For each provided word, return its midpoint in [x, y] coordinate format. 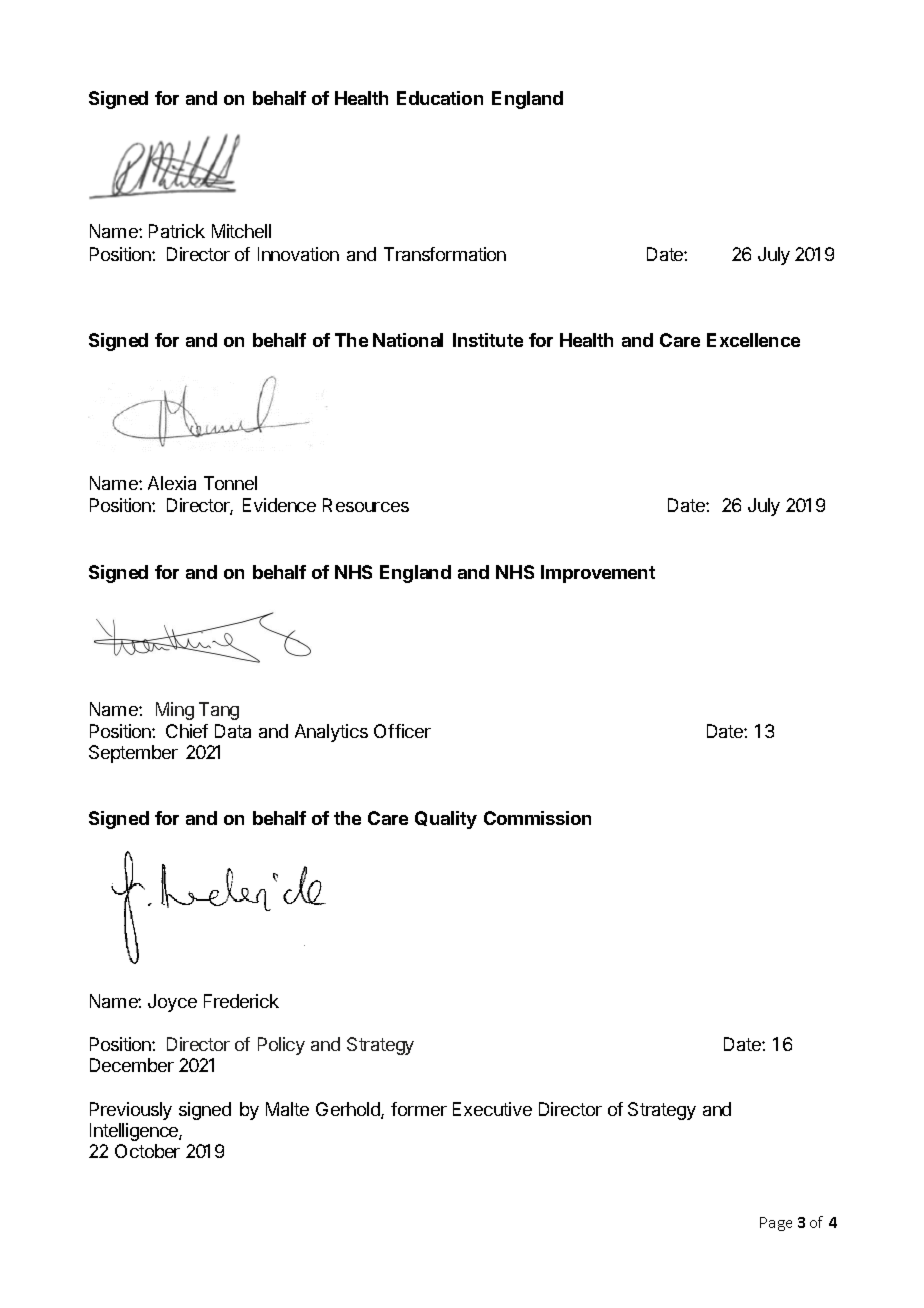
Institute [488, 340]
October [147, 1151]
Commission [537, 818]
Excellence [753, 340]
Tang [219, 711]
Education [440, 98]
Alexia [172, 483]
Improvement [598, 574]
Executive [492, 1109]
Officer [402, 731]
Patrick [177, 231]
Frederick [241, 1001]
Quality [446, 820]
